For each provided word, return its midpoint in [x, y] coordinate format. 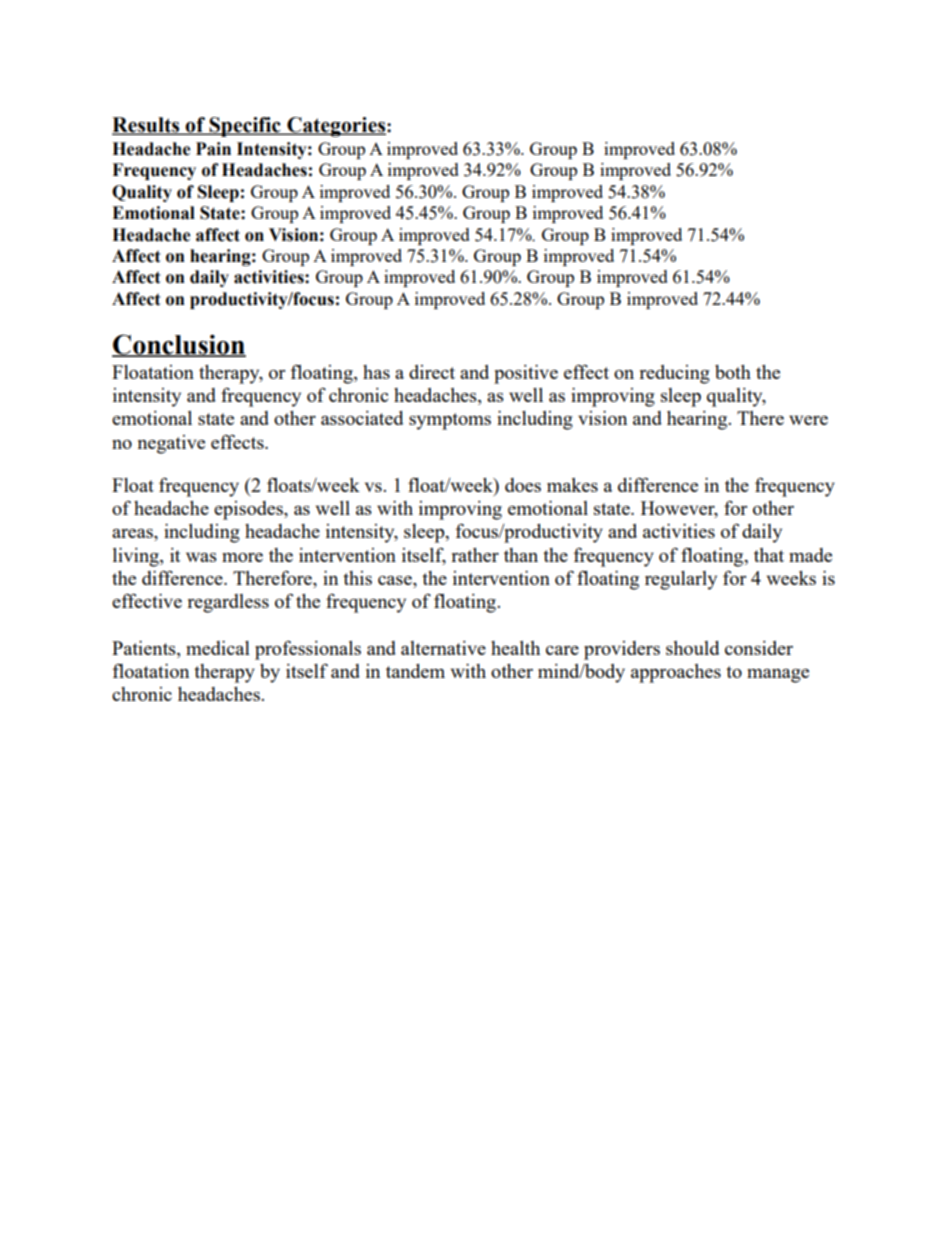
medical [218, 648]
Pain [213, 149]
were [808, 420]
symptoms [450, 421]
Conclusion [179, 345]
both [733, 372]
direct [432, 372]
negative [171, 444]
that [769, 555]
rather [475, 555]
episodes [249, 510]
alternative [443, 648]
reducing [674, 374]
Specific [245, 127]
